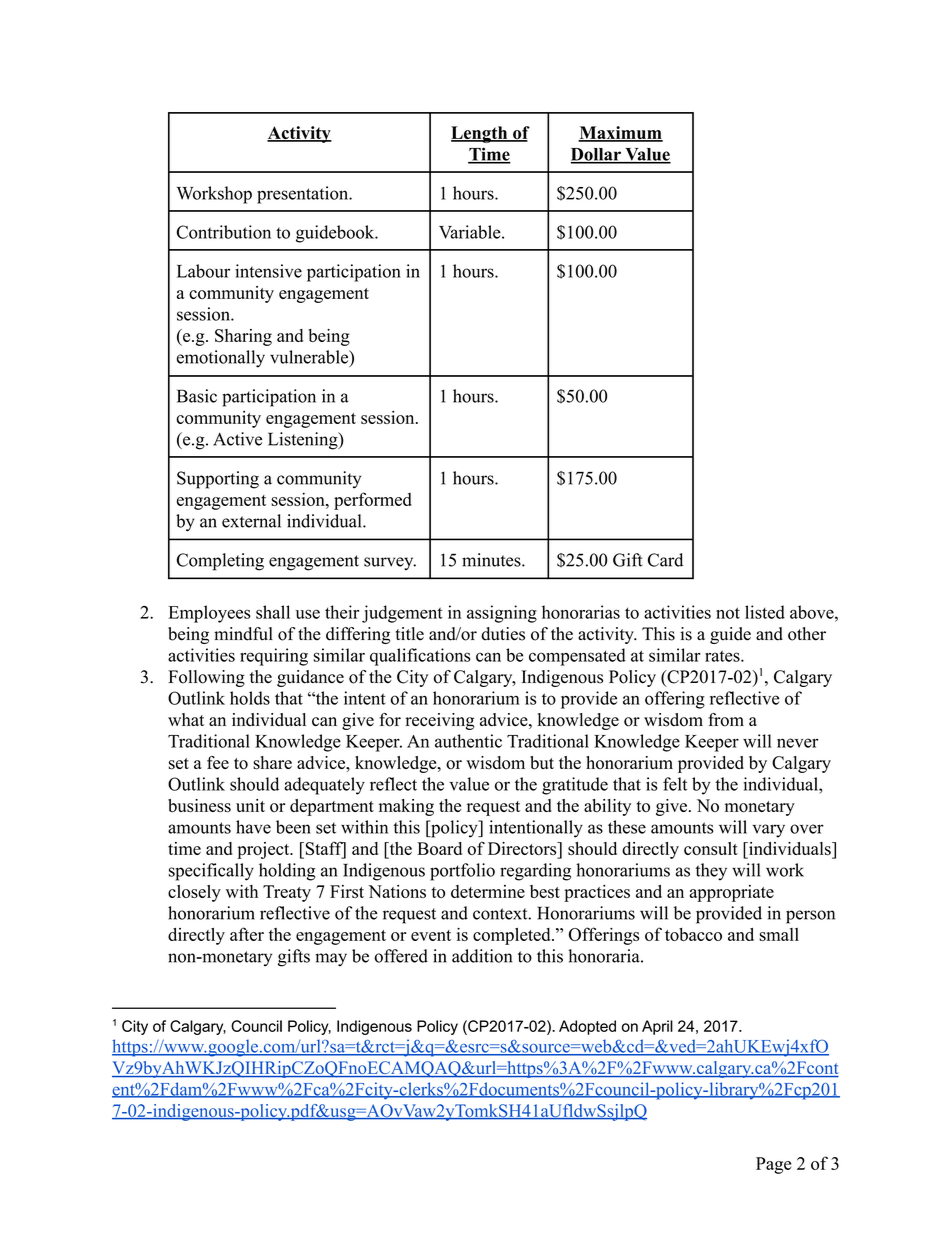 This page has height=1233, width=952. Describe the element at coordinates (731, 893) in the page. I see `appropriate` at that location.
